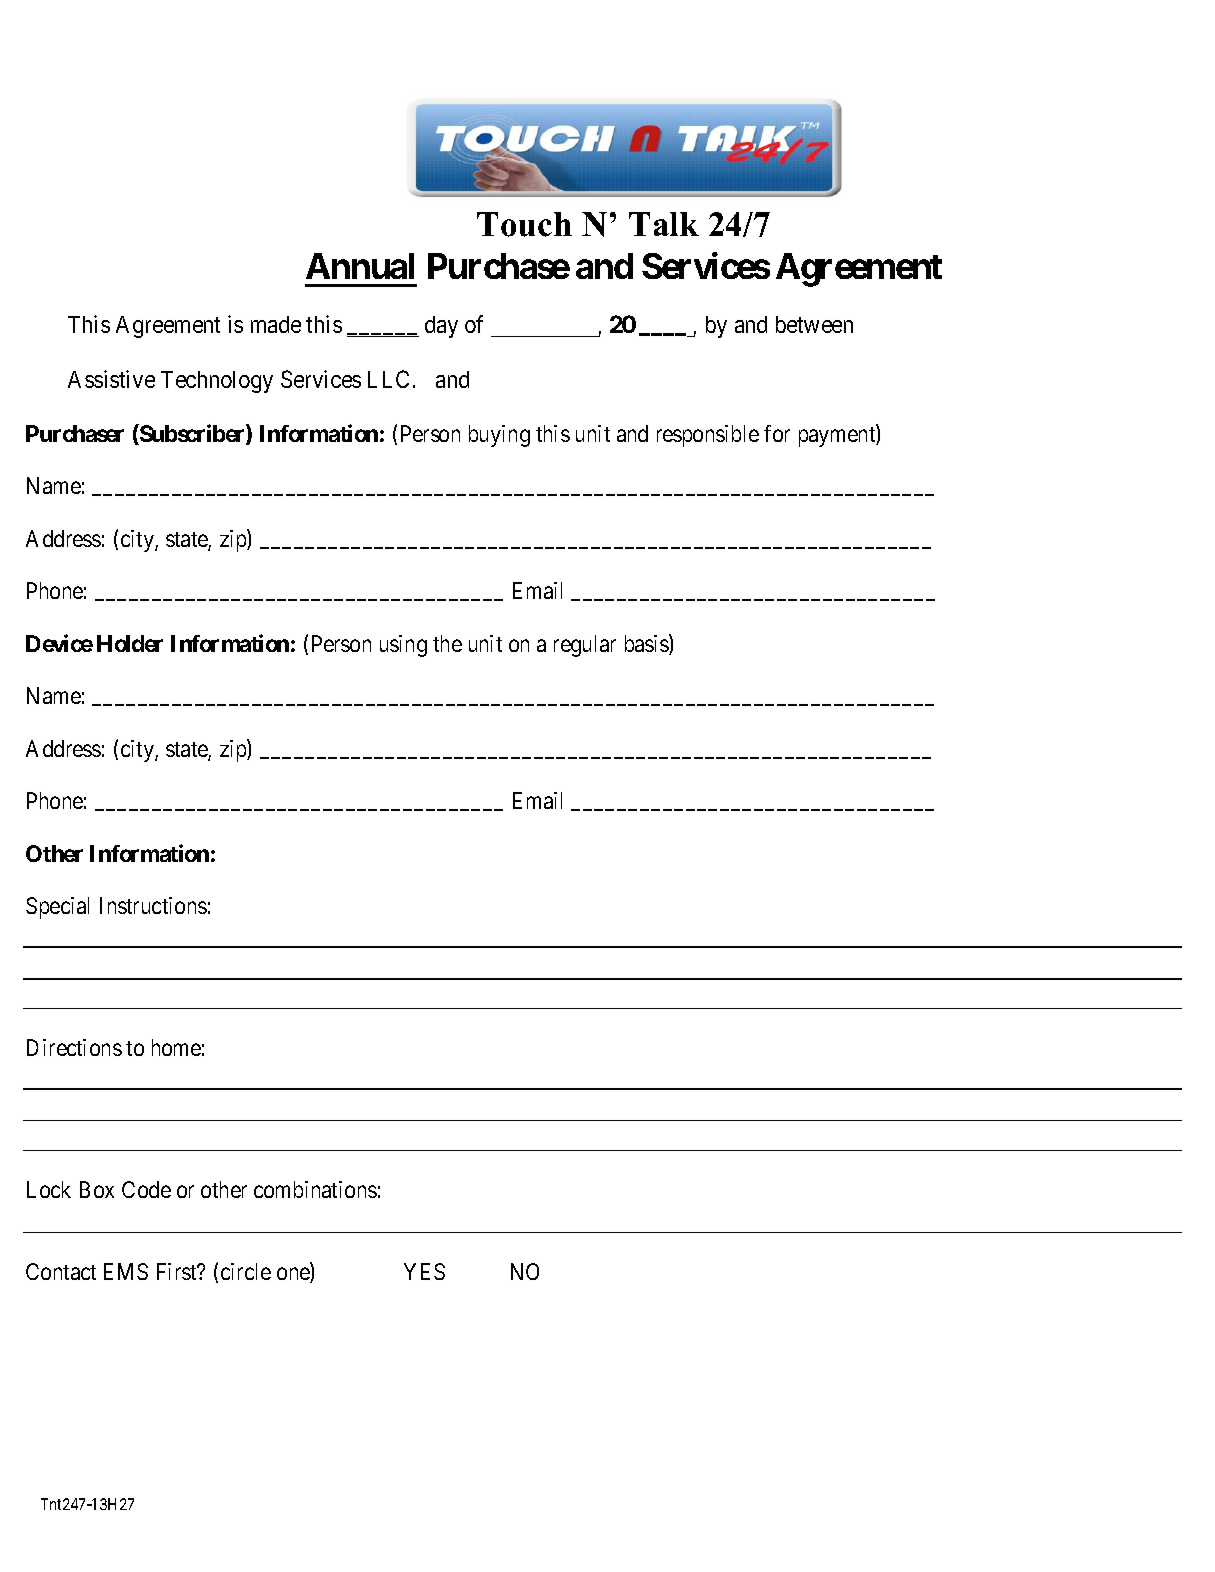  I want to click on combinations, so click(315, 1189).
